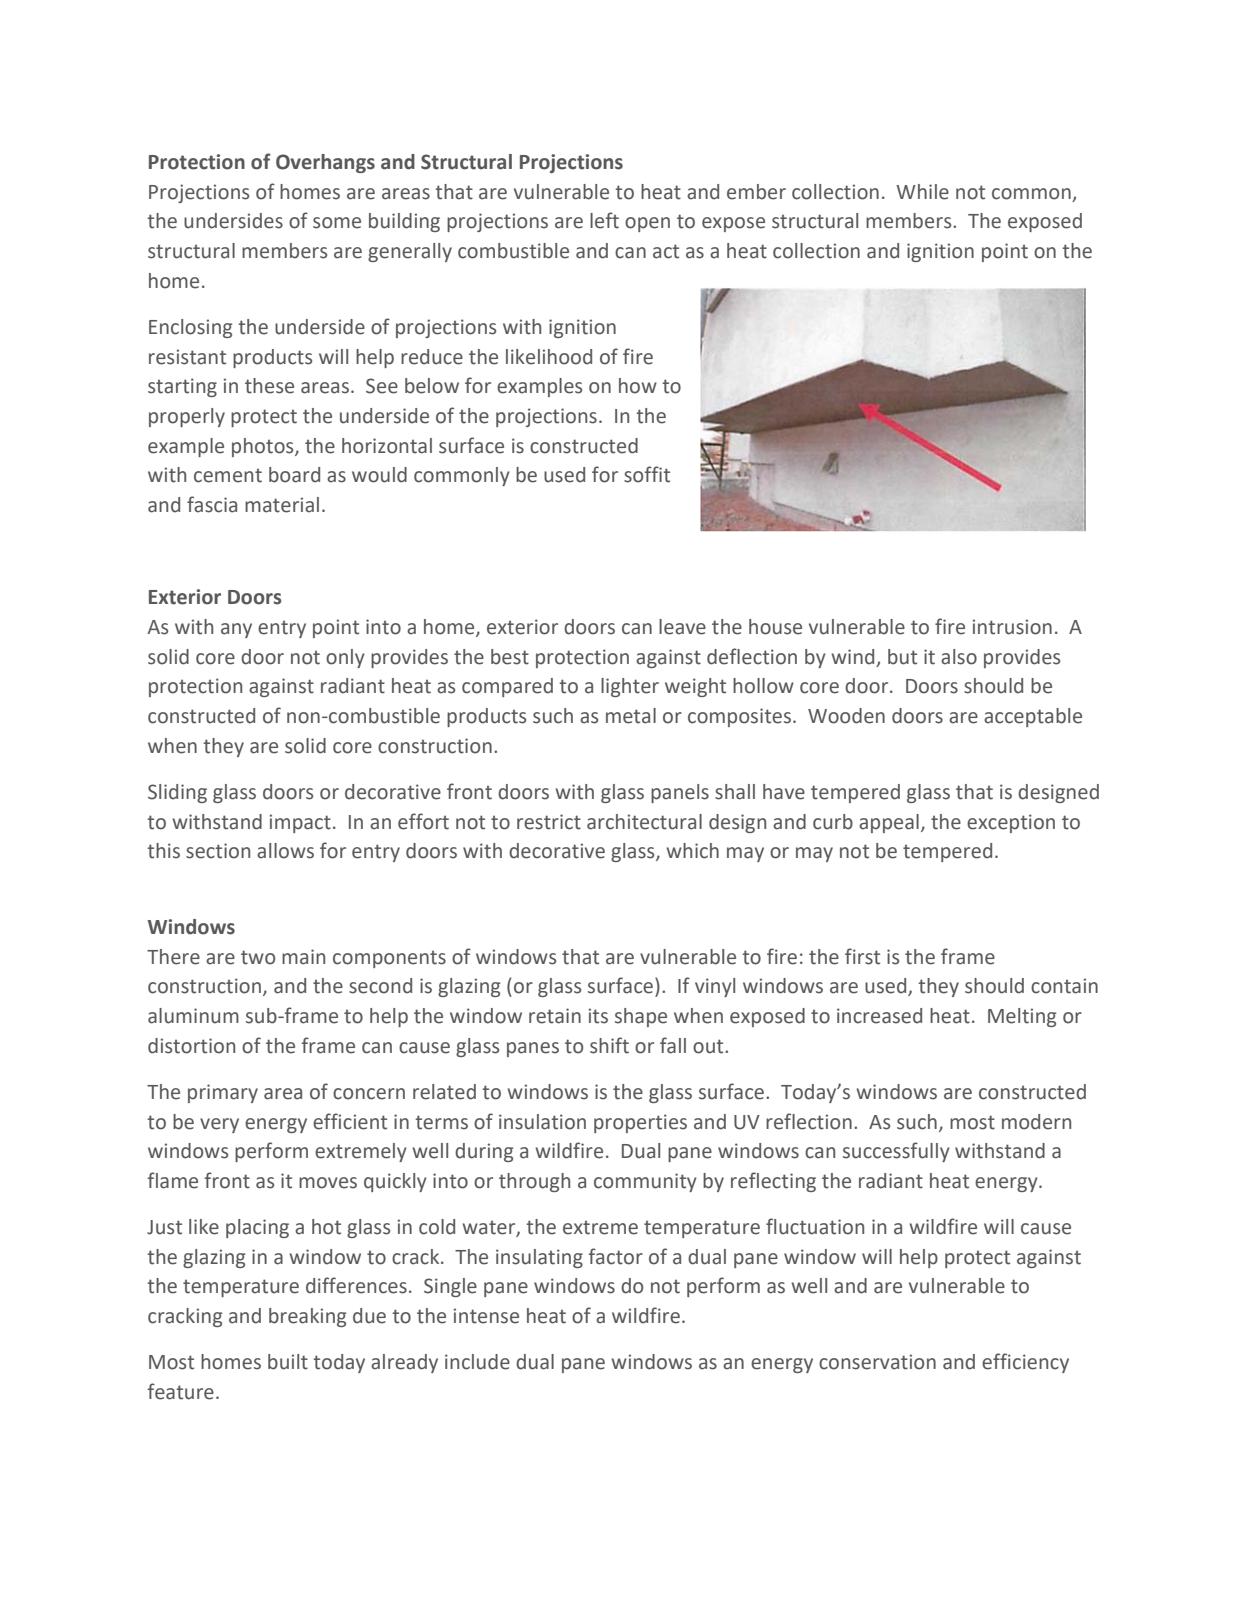 This document has width=1254, height=1623. Describe the element at coordinates (288, 1362) in the document. I see `built` at that location.
